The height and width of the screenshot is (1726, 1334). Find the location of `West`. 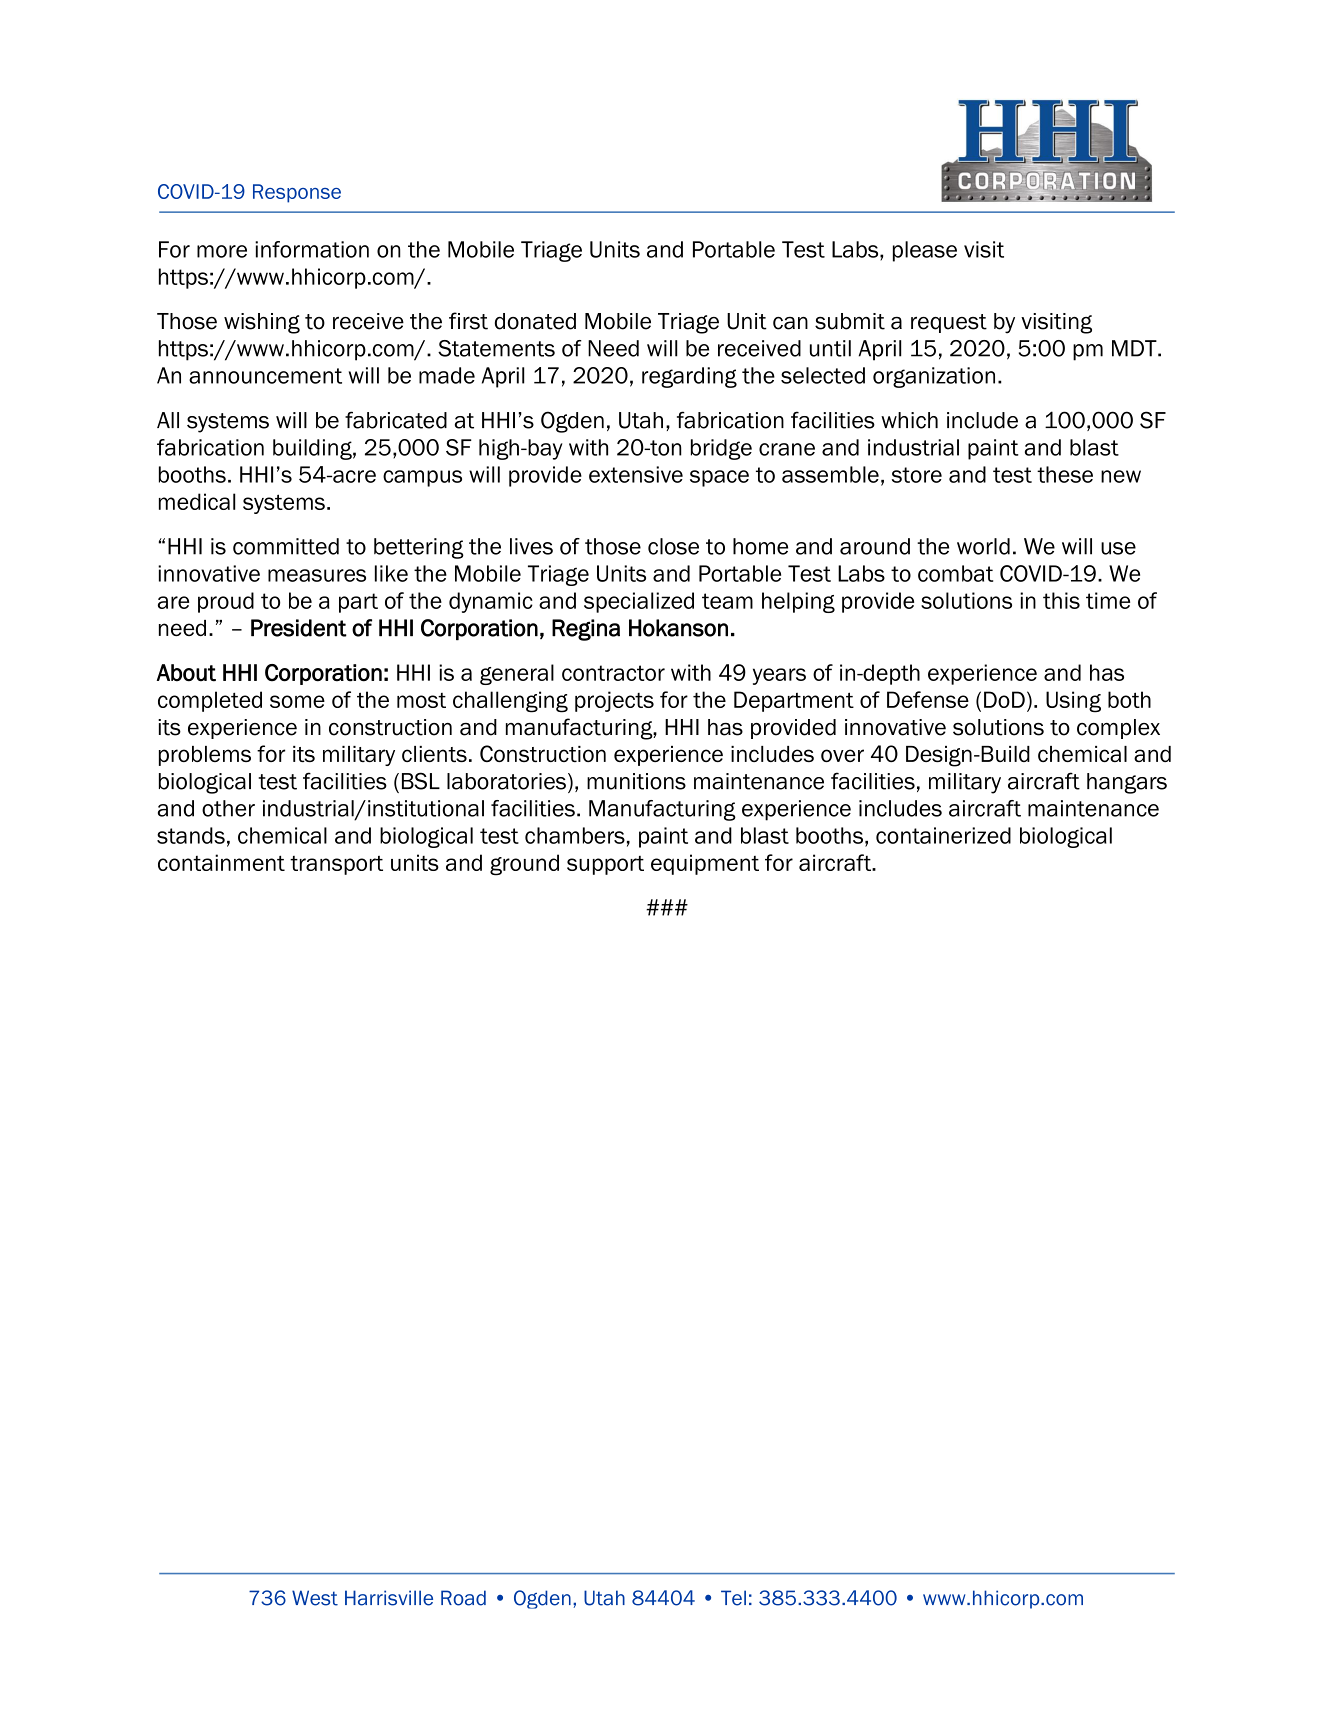

West is located at coordinates (315, 1598).
